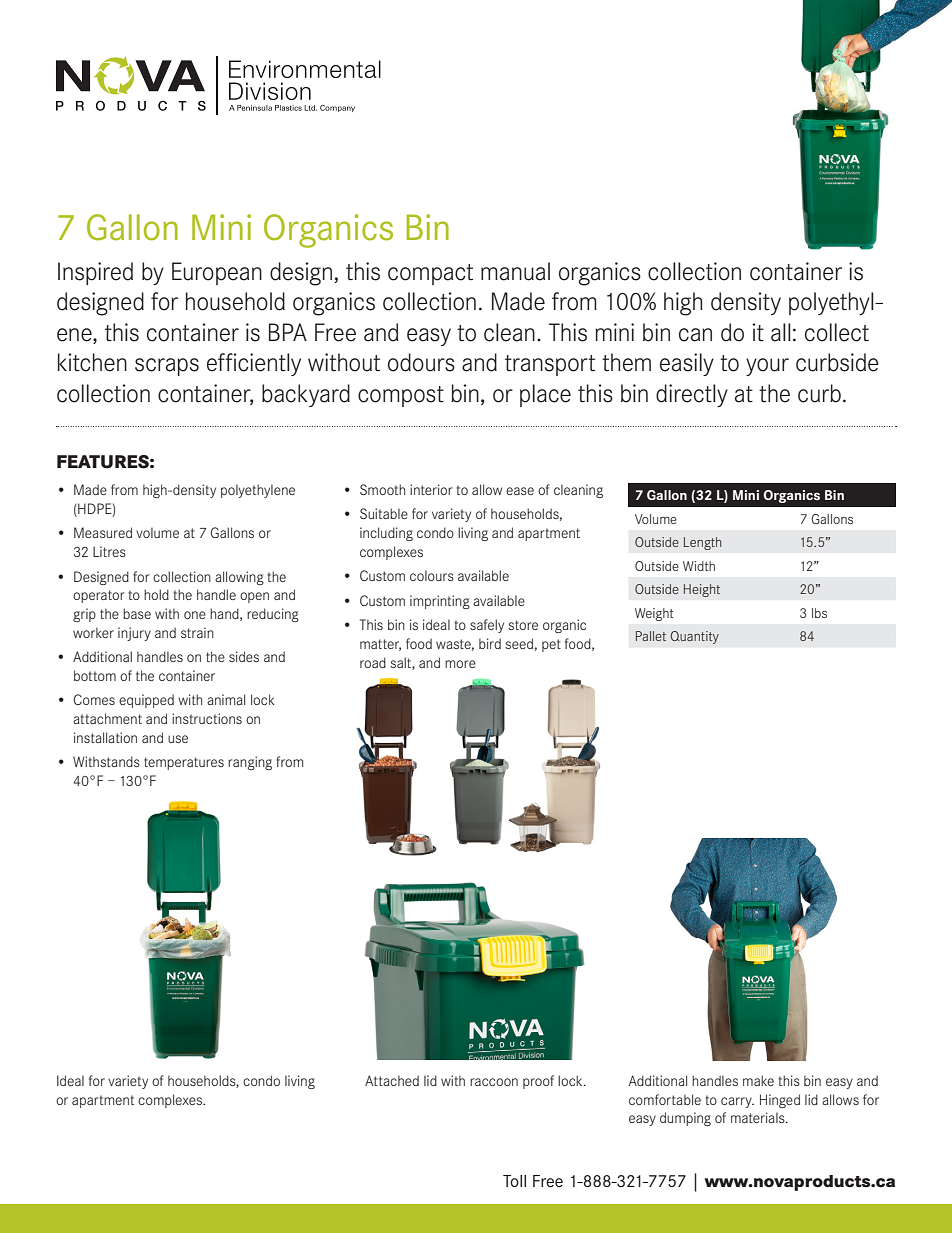 Image resolution: width=952 pixels, height=1233 pixels. Describe the element at coordinates (432, 575) in the screenshot. I see `colours` at that location.
